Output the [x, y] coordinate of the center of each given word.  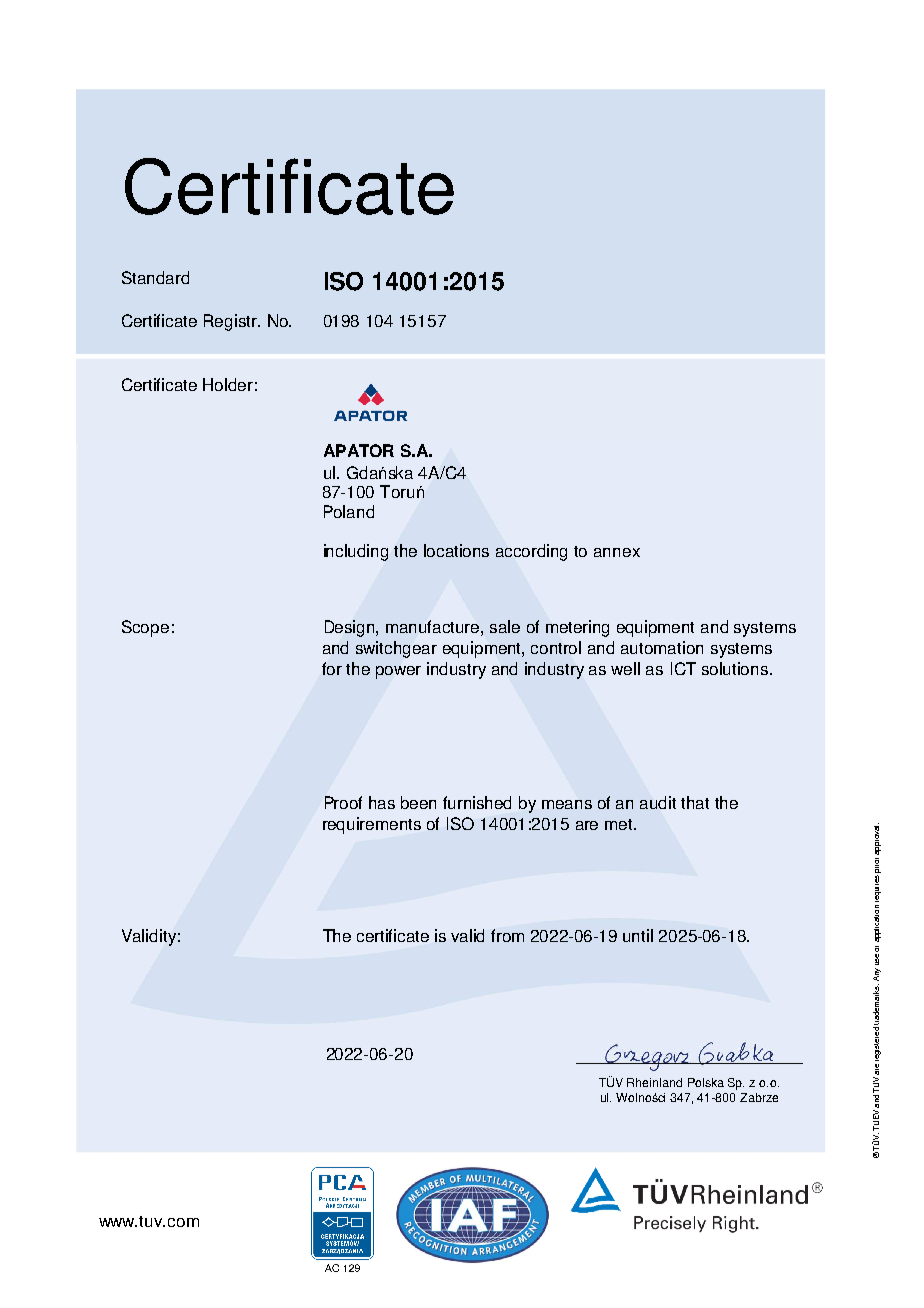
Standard [155, 277]
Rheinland [654, 1082]
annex [617, 552]
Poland [349, 511]
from [507, 935]
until [638, 935]
